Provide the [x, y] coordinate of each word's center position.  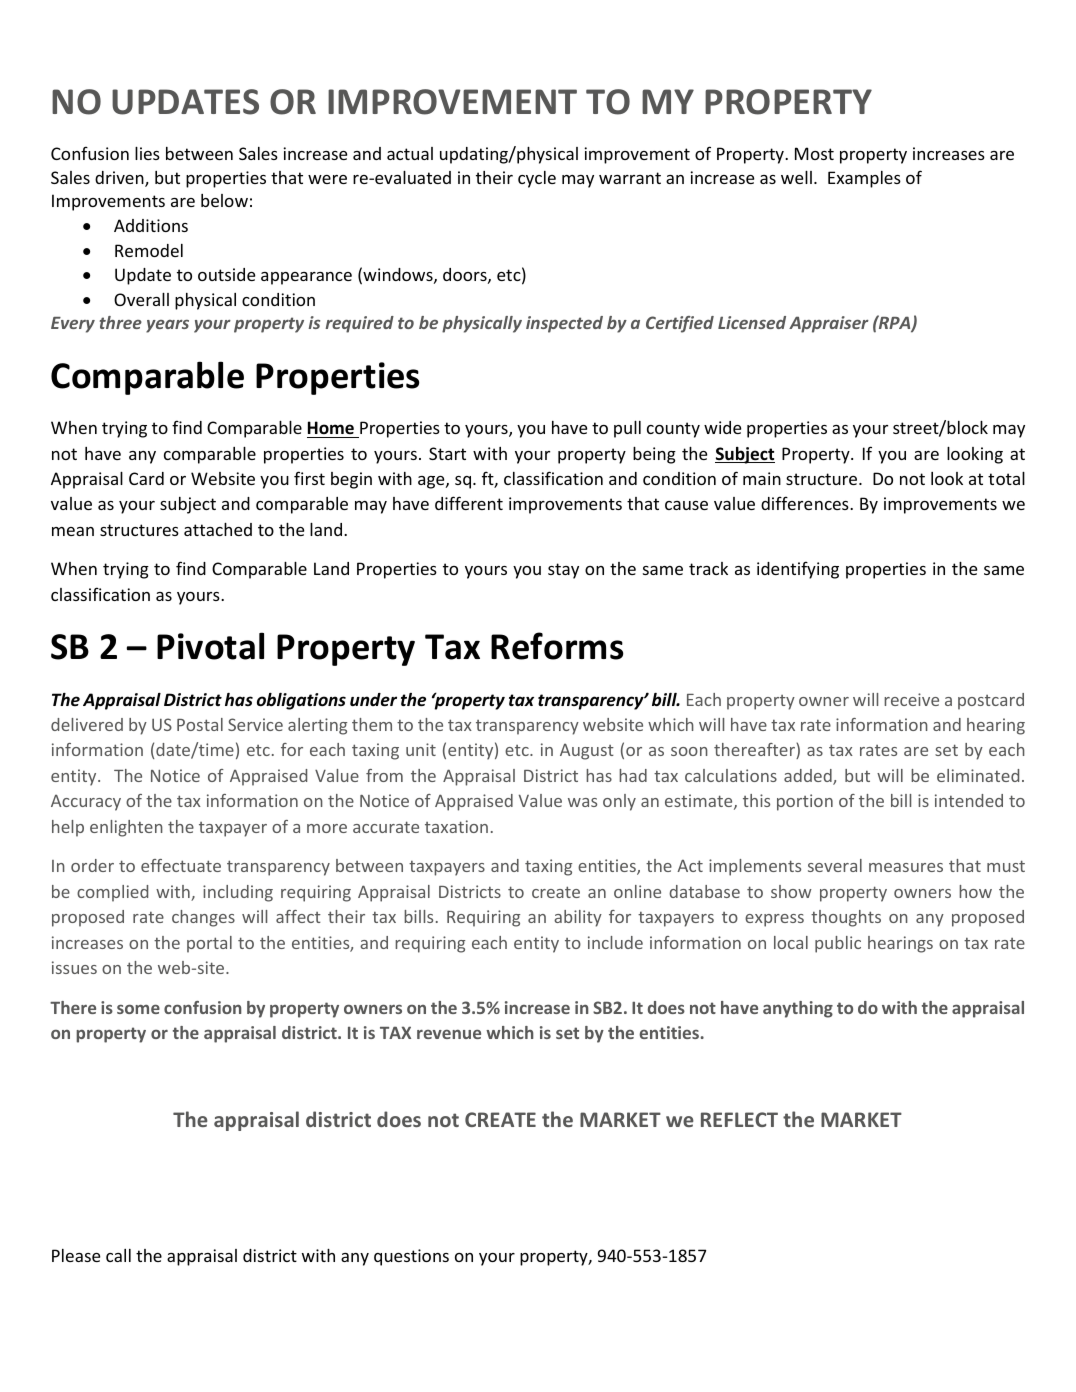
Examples [864, 179]
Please [76, 1255]
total [1006, 478]
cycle [537, 179]
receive [911, 699]
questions [411, 1257]
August [587, 752]
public [838, 944]
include [615, 942]
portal [209, 944]
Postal [200, 724]
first [309, 478]
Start [447, 453]
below [224, 200]
